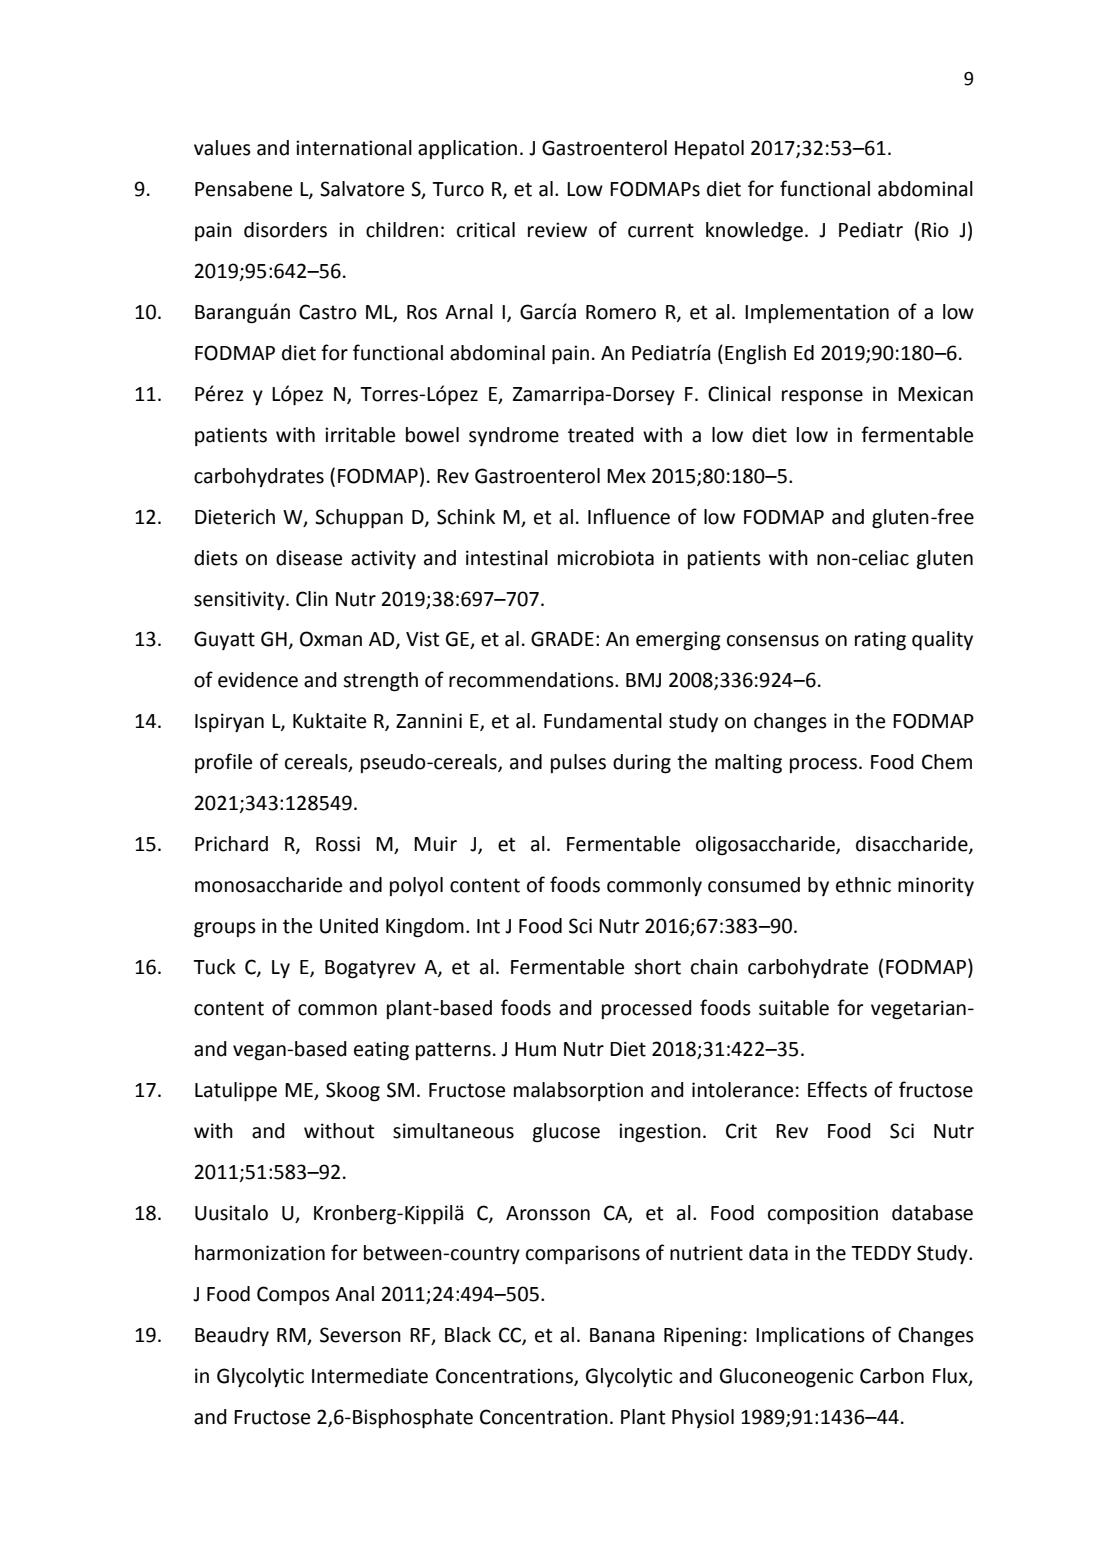  What do you see at coordinates (622, 1335) in the screenshot?
I see `Banana` at bounding box center [622, 1335].
